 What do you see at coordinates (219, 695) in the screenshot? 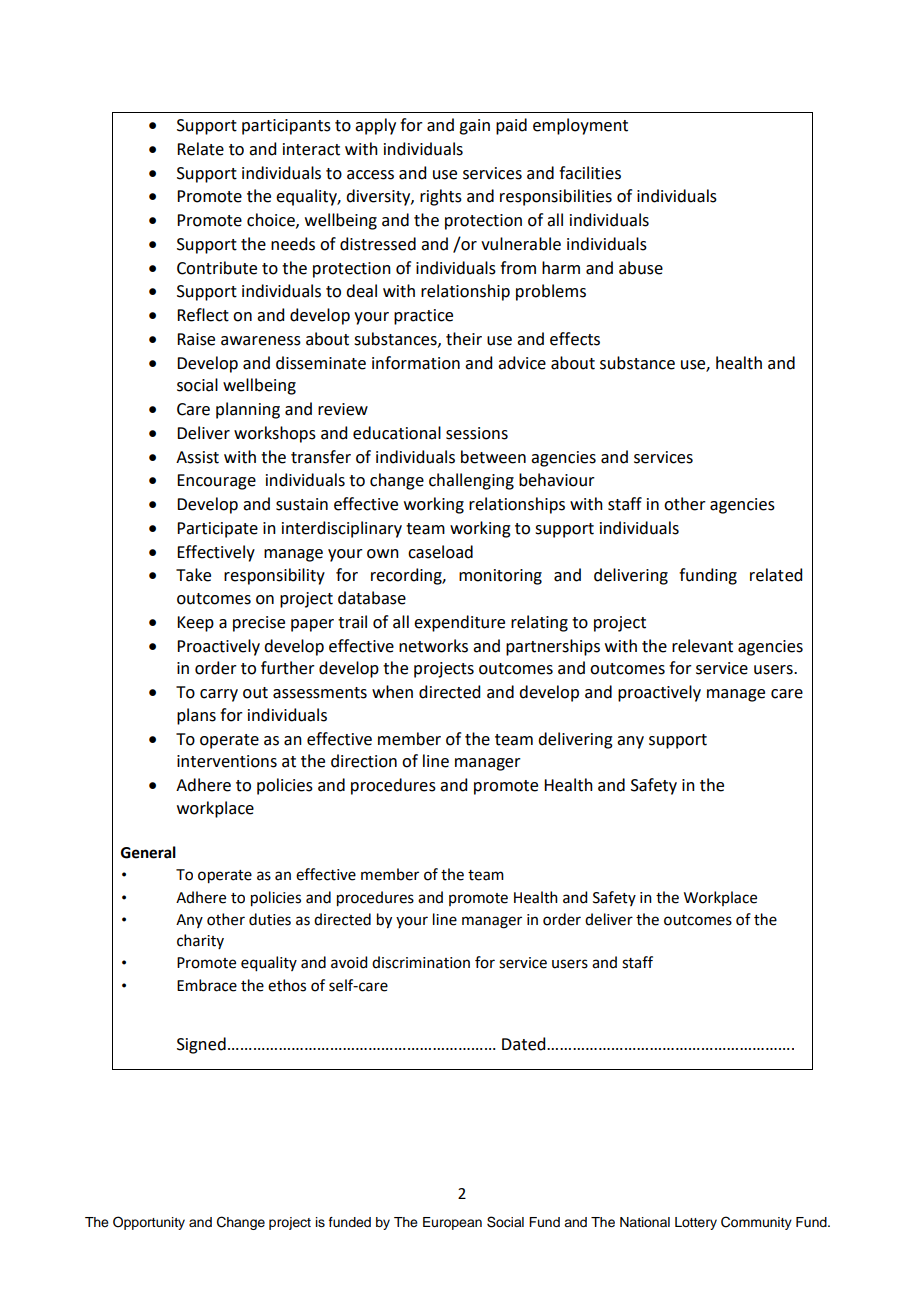
I see `carry` at bounding box center [219, 695].
